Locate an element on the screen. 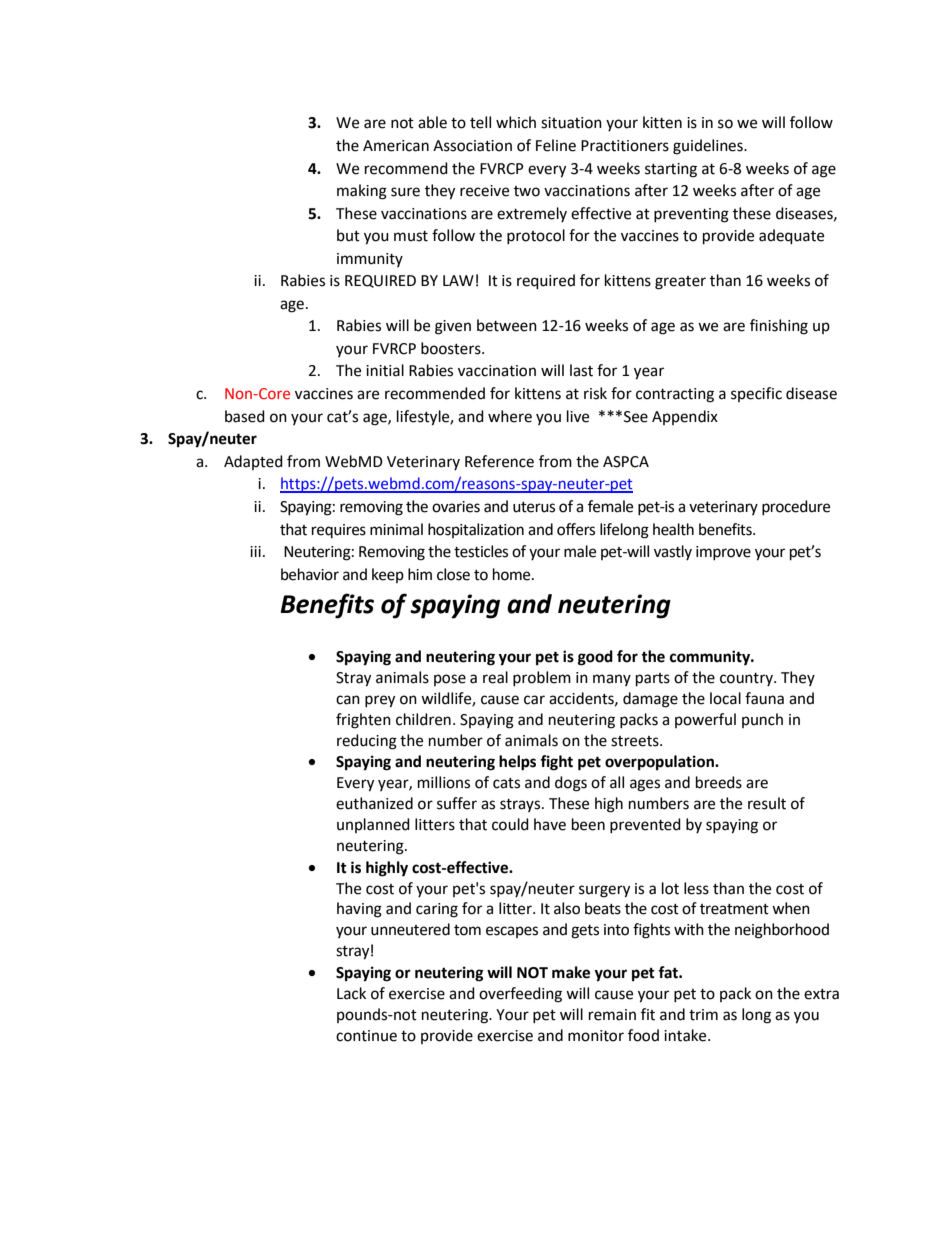  frighten is located at coordinates (363, 721).
